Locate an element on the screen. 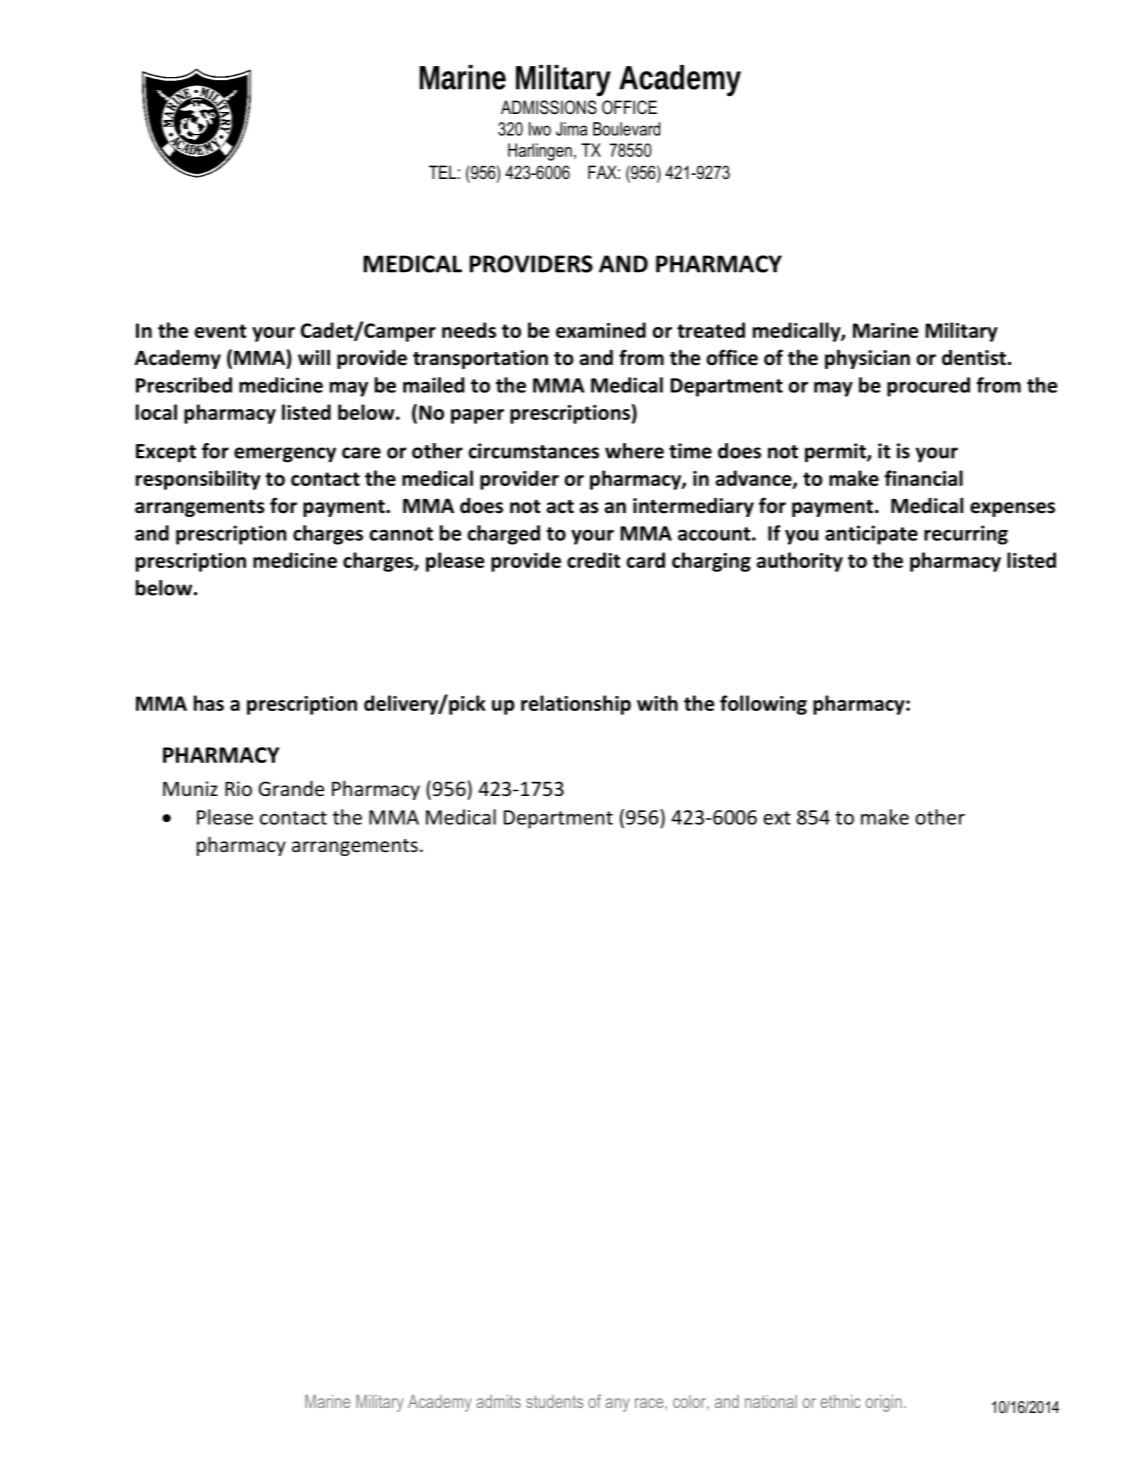 The width and height of the screenshot is (1144, 1480). credit is located at coordinates (593, 560).
